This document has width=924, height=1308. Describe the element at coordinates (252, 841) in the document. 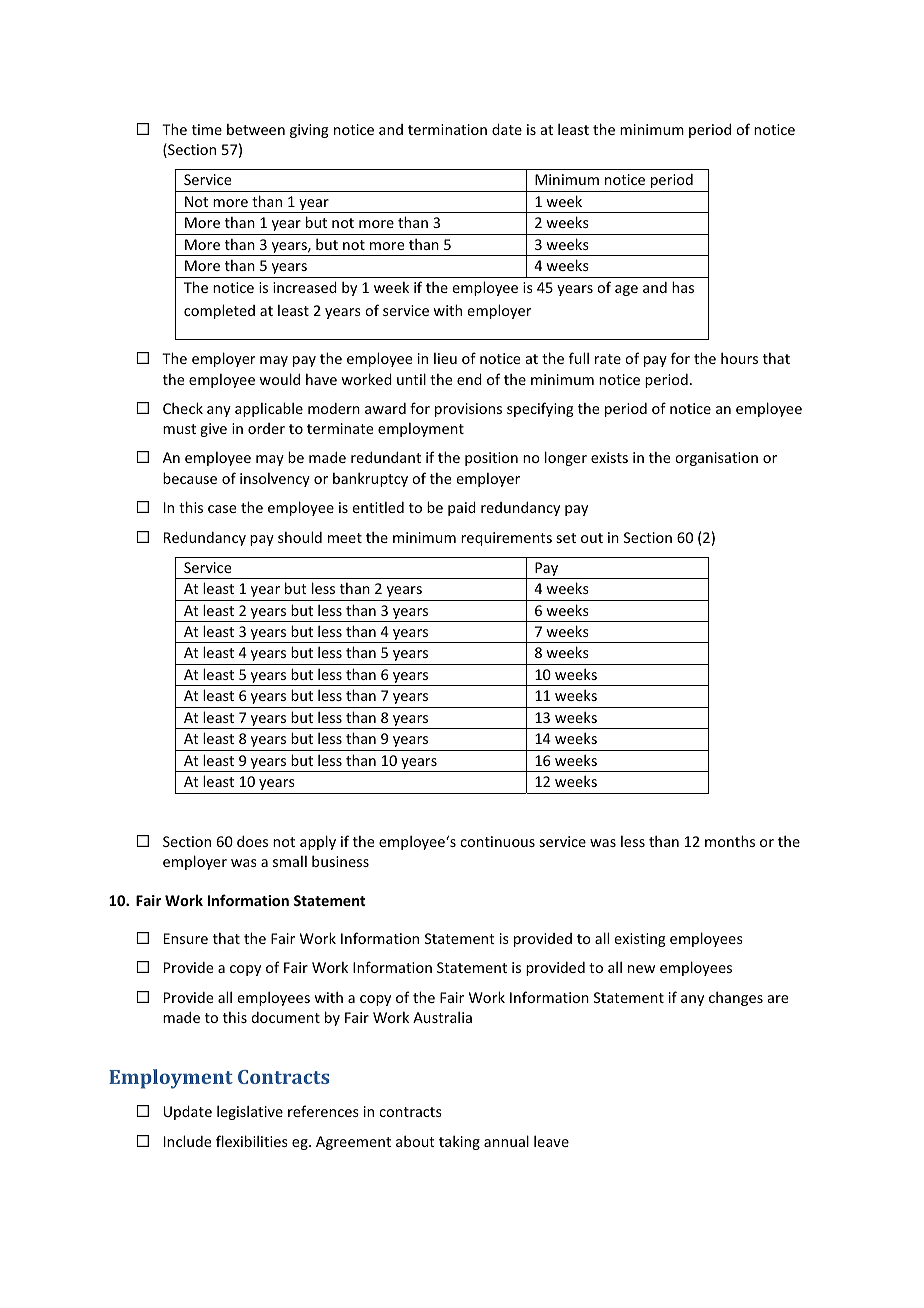

I see `does` at that location.
